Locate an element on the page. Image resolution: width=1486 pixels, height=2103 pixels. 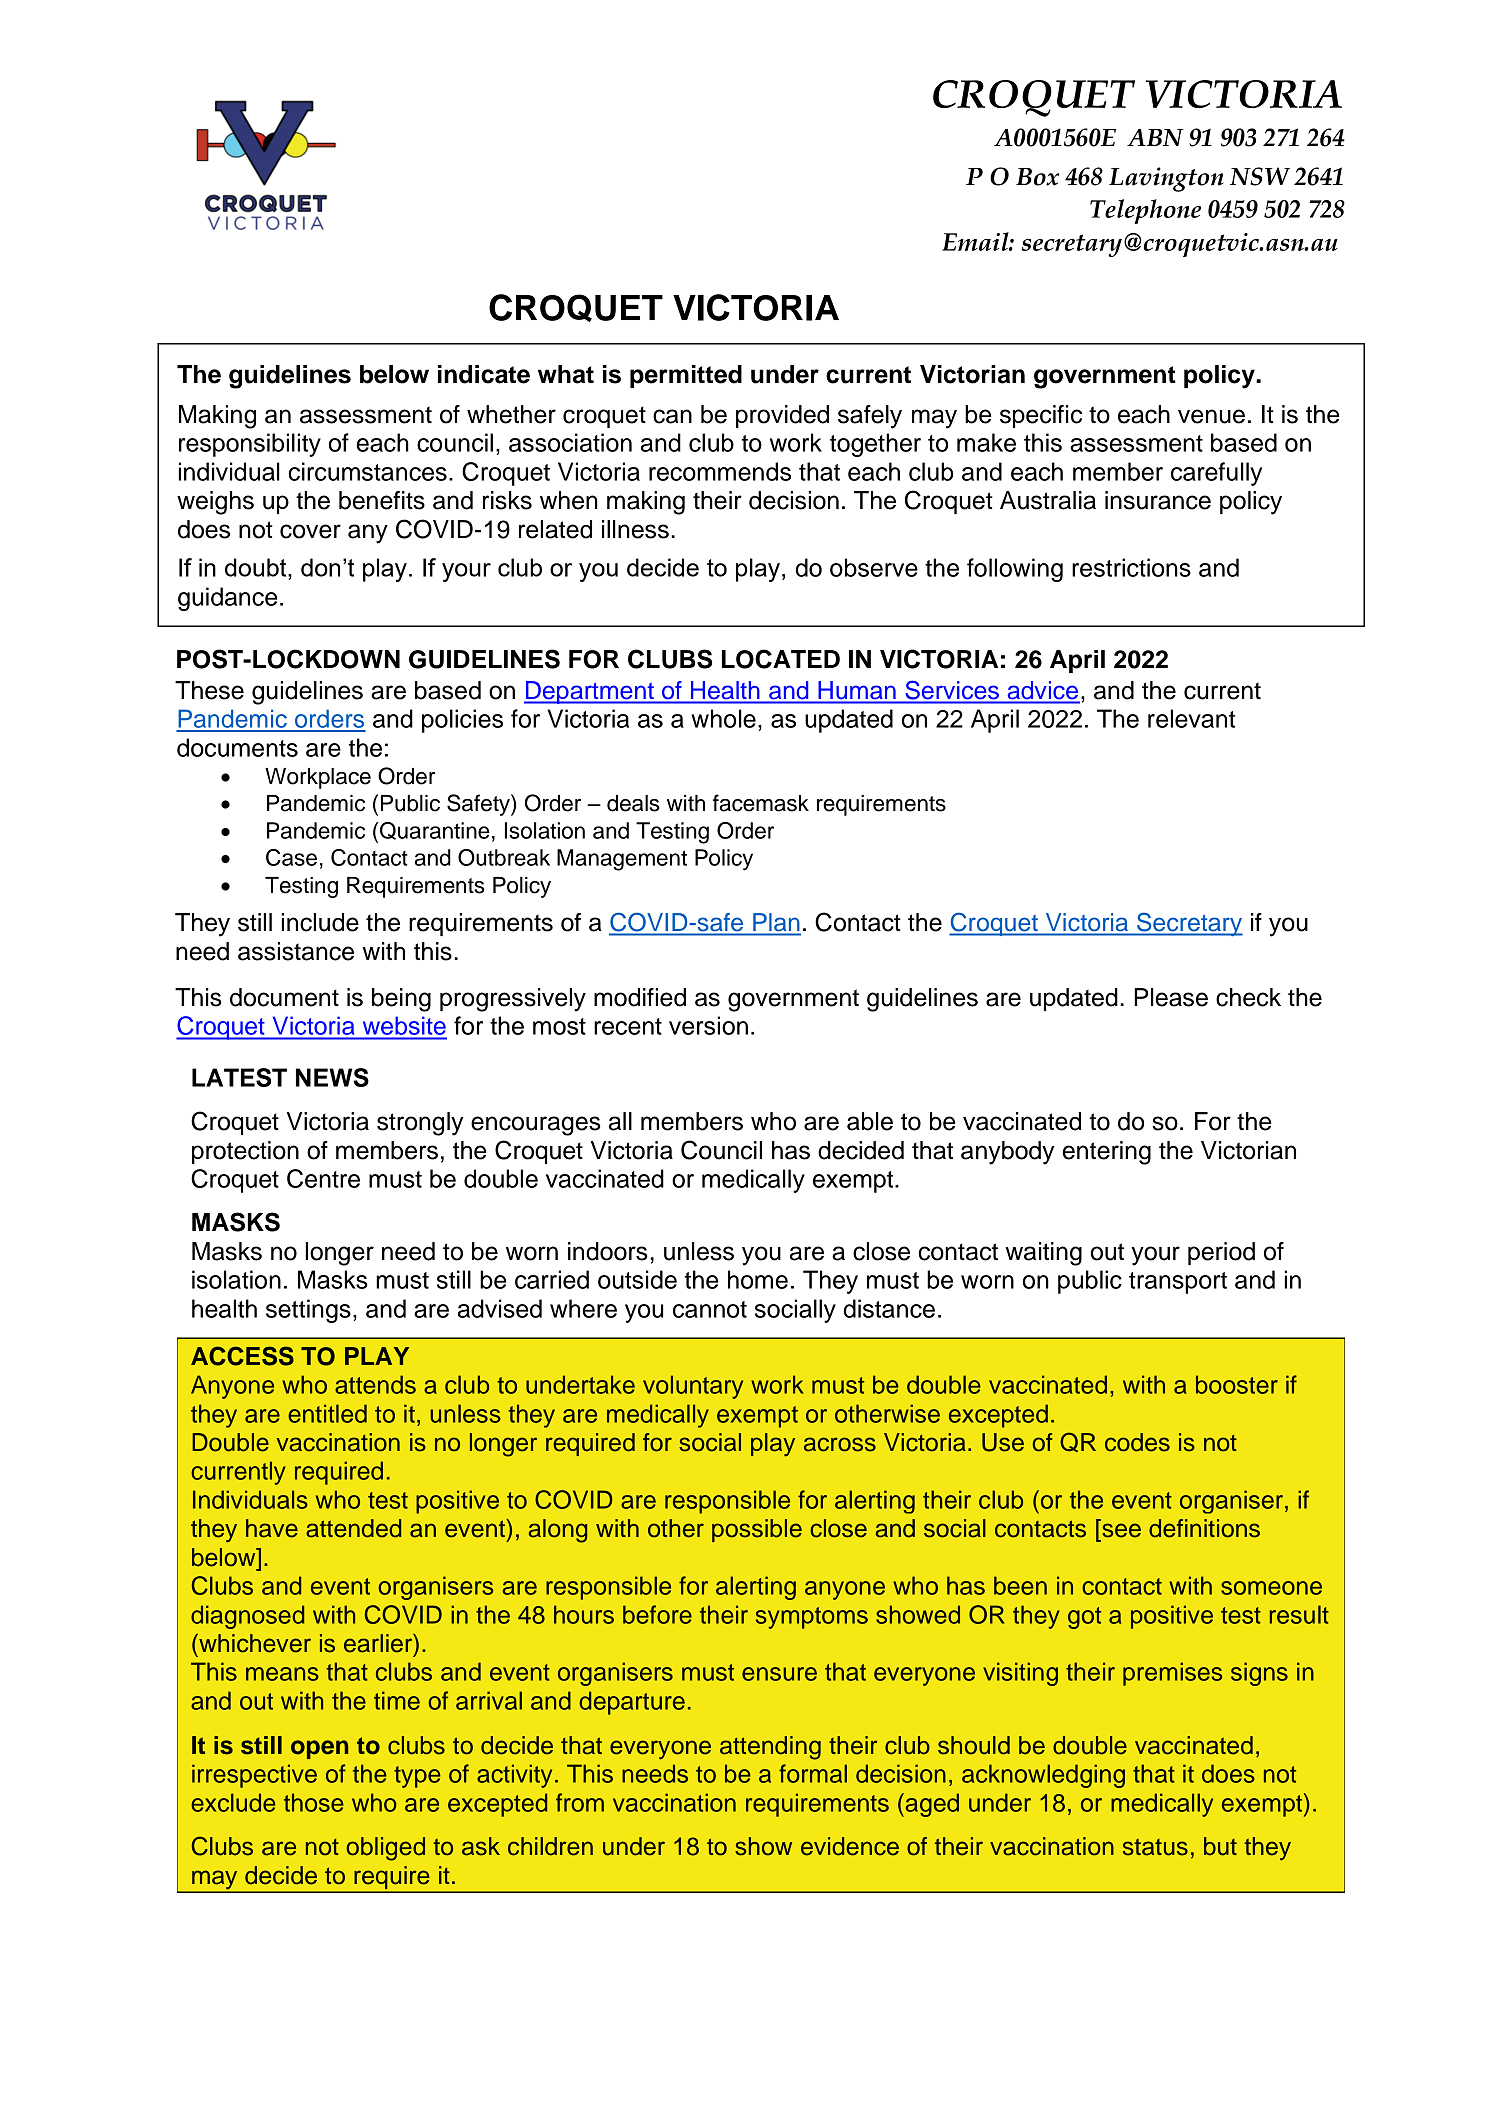
relevant is located at coordinates (1191, 718).
